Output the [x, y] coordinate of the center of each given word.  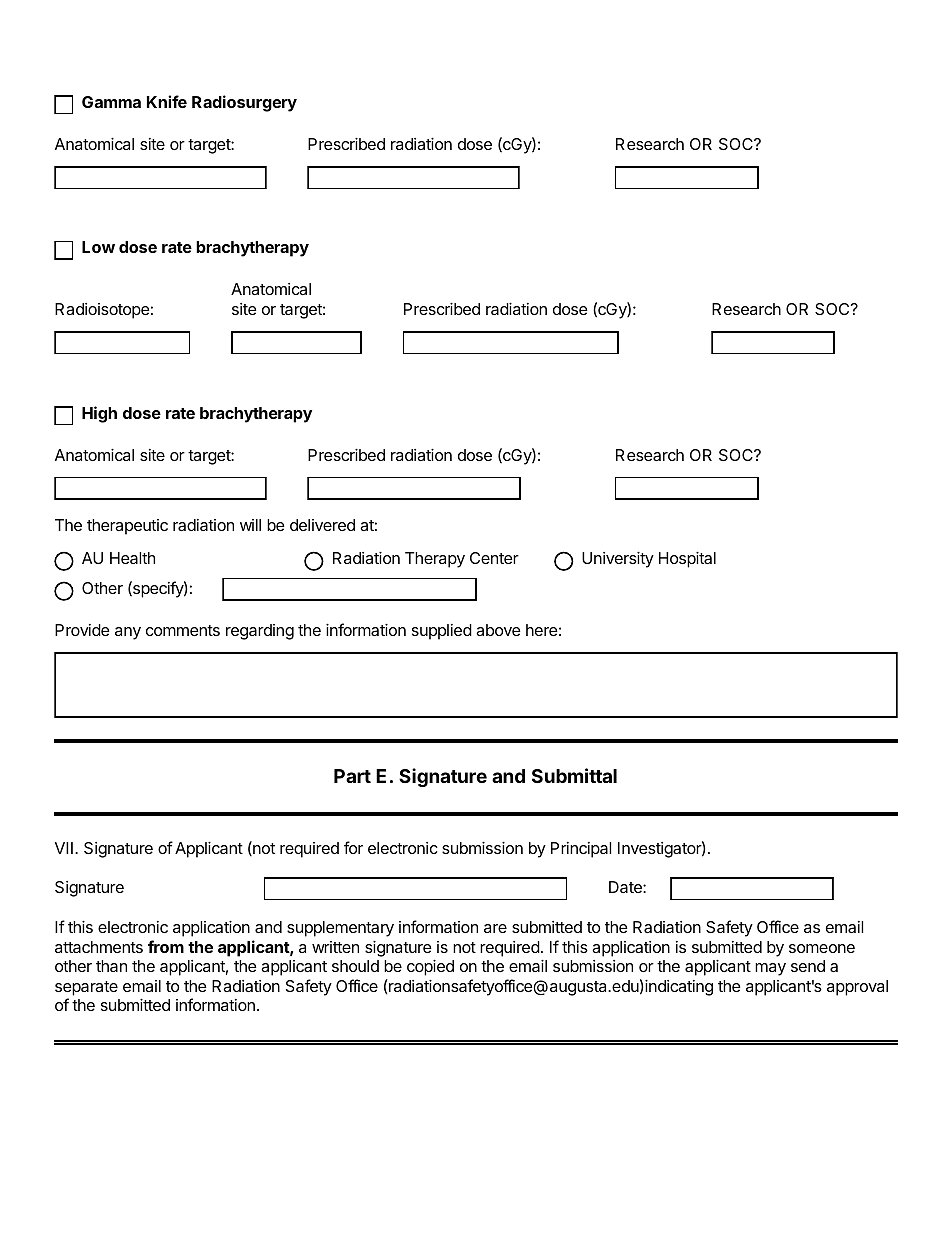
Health [132, 558]
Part [352, 776]
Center [494, 558]
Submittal [574, 775]
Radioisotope [102, 311]
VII [64, 848]
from [166, 946]
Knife [167, 101]
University [618, 560]
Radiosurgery [244, 103]
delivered [322, 525]
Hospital [687, 560]
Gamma [111, 102]
